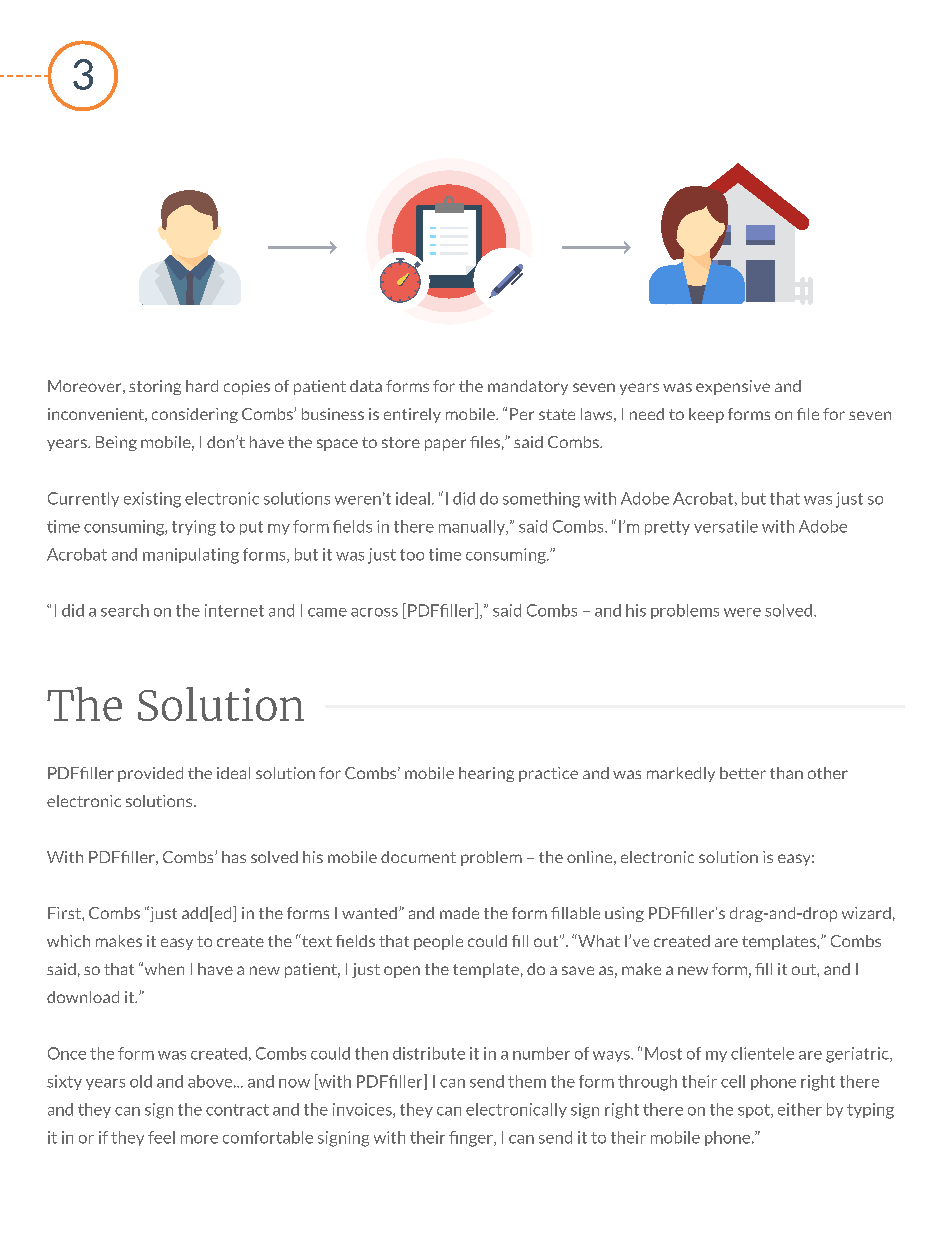 The image size is (952, 1233). What do you see at coordinates (786, 773) in the page?
I see `than` at bounding box center [786, 773].
